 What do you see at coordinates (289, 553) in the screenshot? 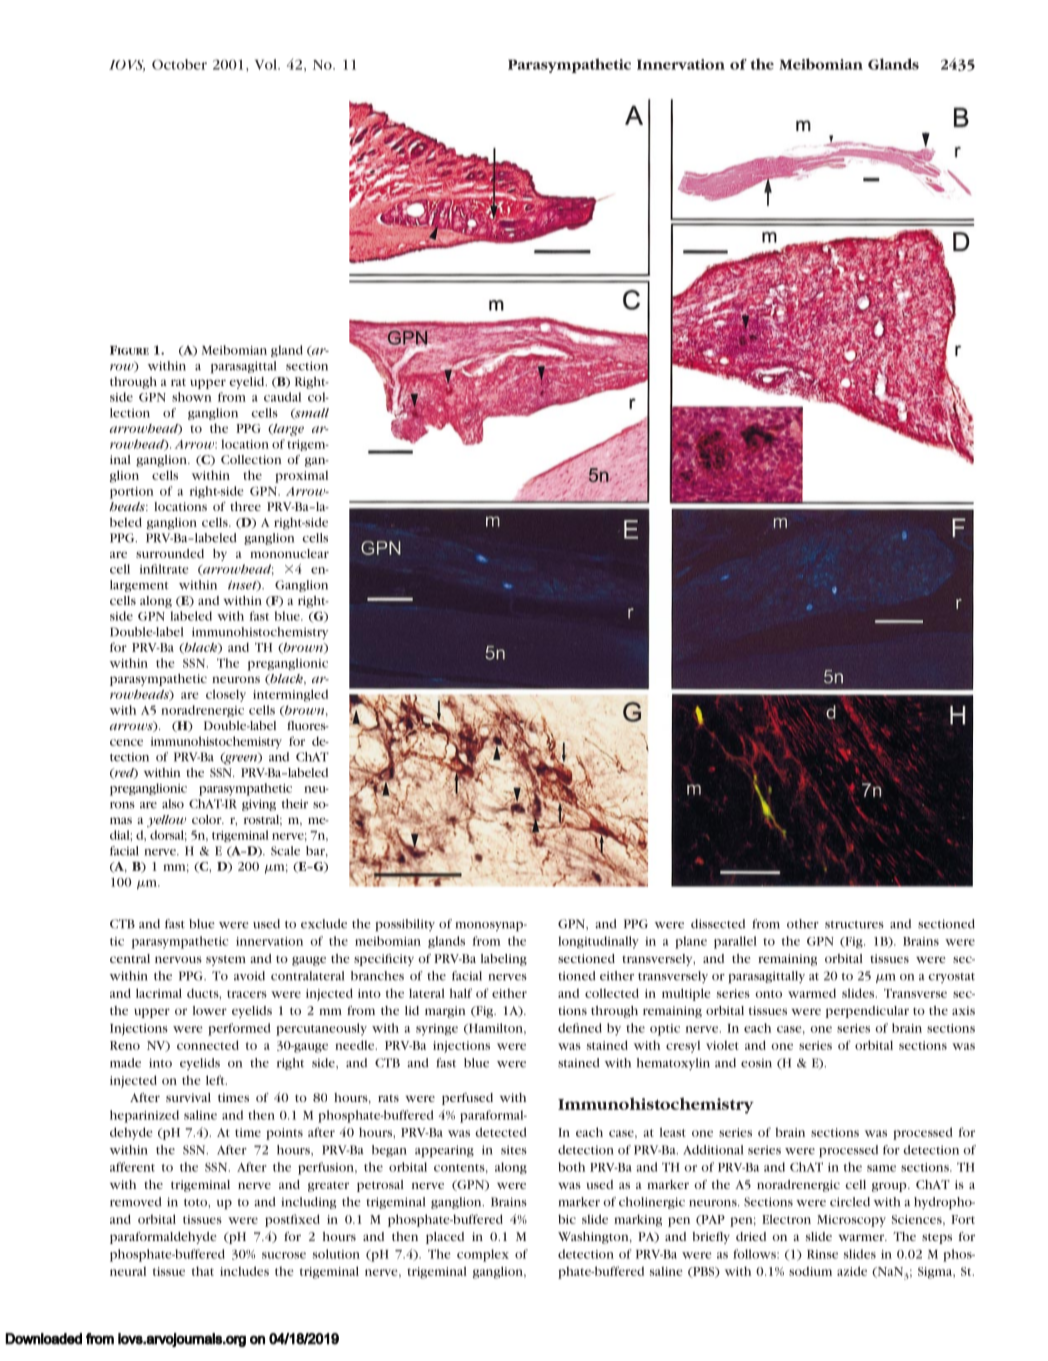
I see `mononuclear` at bounding box center [289, 553].
